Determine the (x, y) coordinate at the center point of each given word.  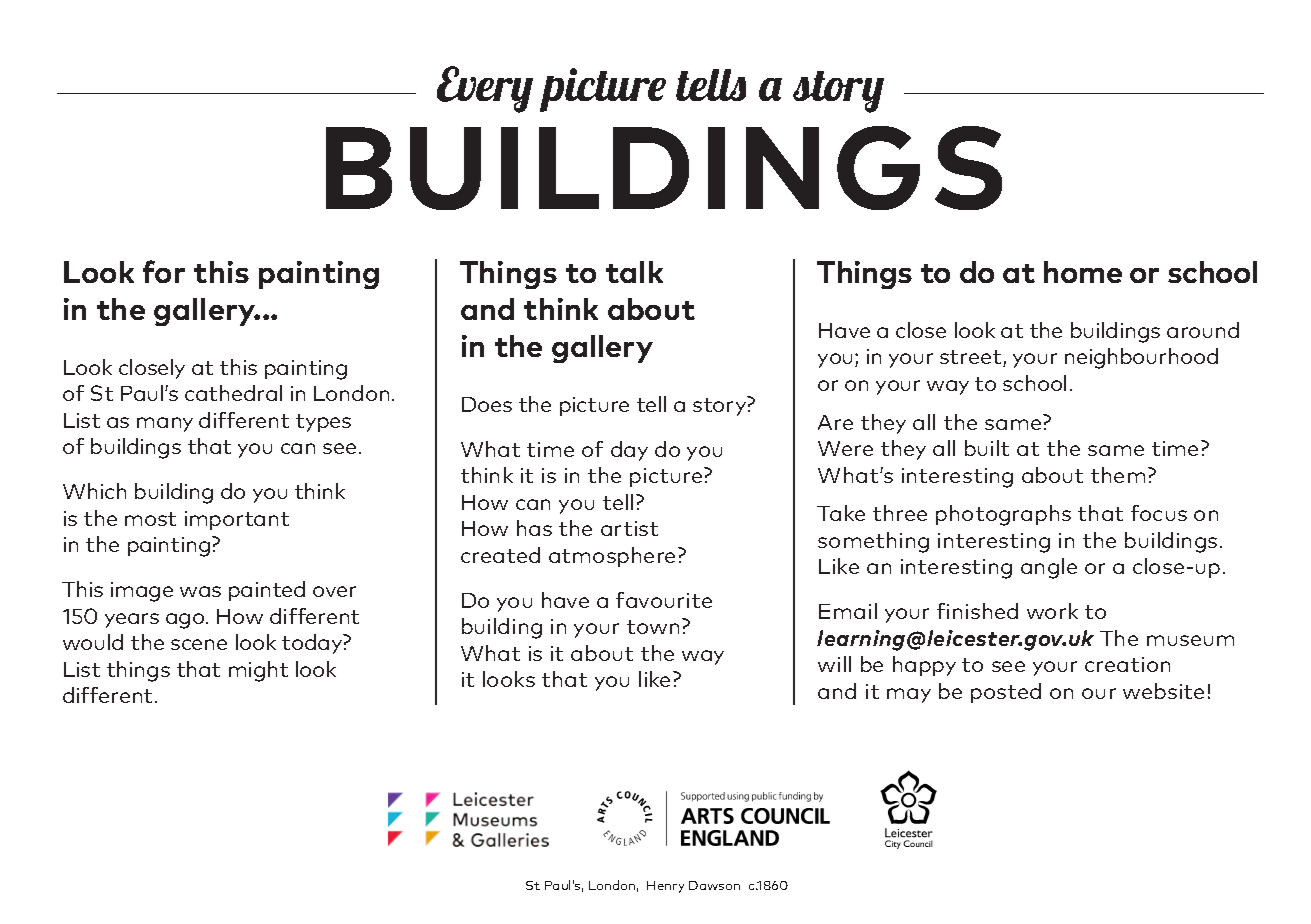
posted (1006, 693)
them (1118, 475)
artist (629, 528)
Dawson (714, 885)
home (1083, 272)
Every (485, 89)
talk (634, 272)
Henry (665, 887)
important (237, 520)
